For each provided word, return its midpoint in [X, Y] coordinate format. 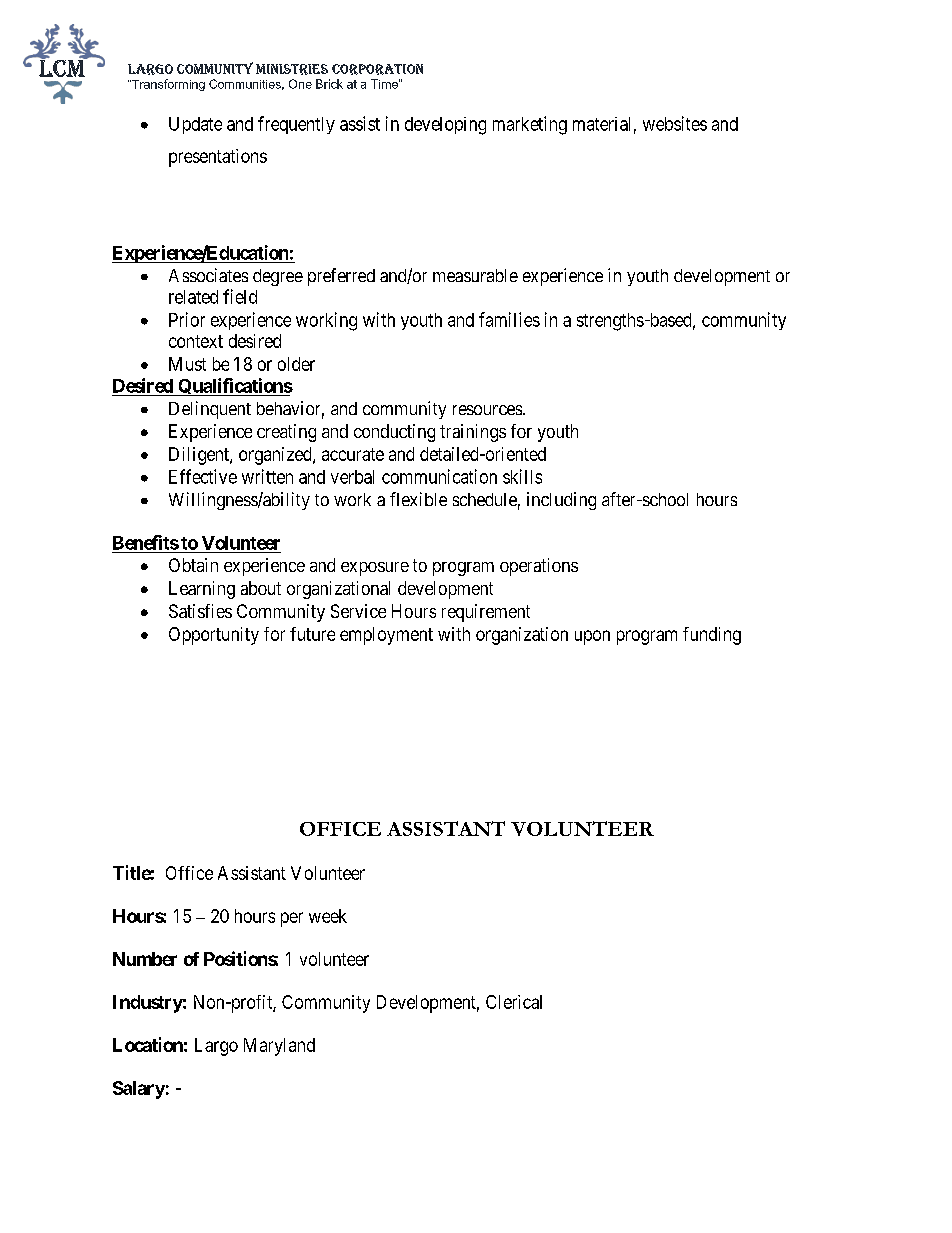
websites [675, 123]
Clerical [514, 1002]
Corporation [377, 69]
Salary [139, 1090]
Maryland [279, 1047]
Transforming [167, 85]
